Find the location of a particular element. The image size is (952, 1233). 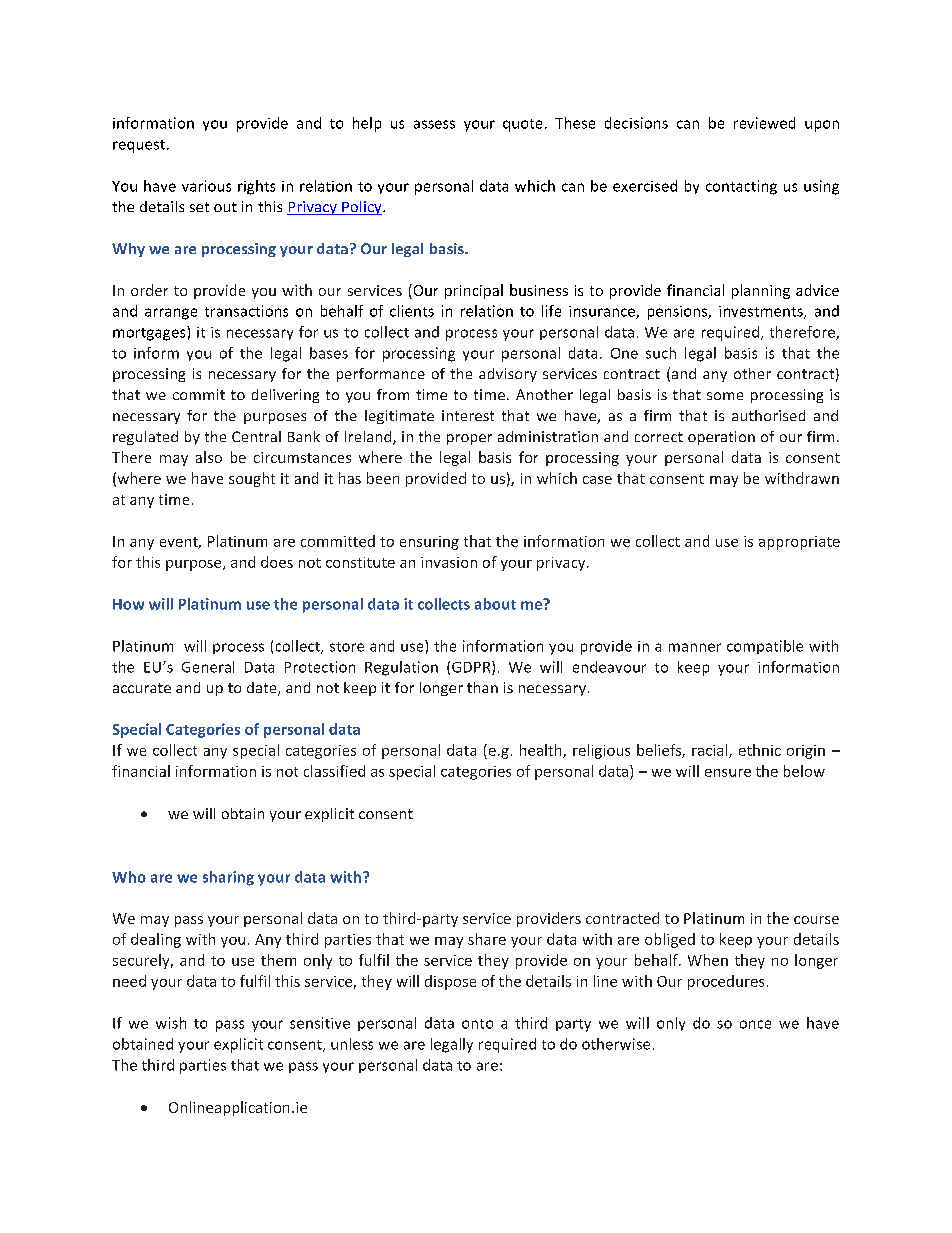

GDPR is located at coordinates (472, 668).
